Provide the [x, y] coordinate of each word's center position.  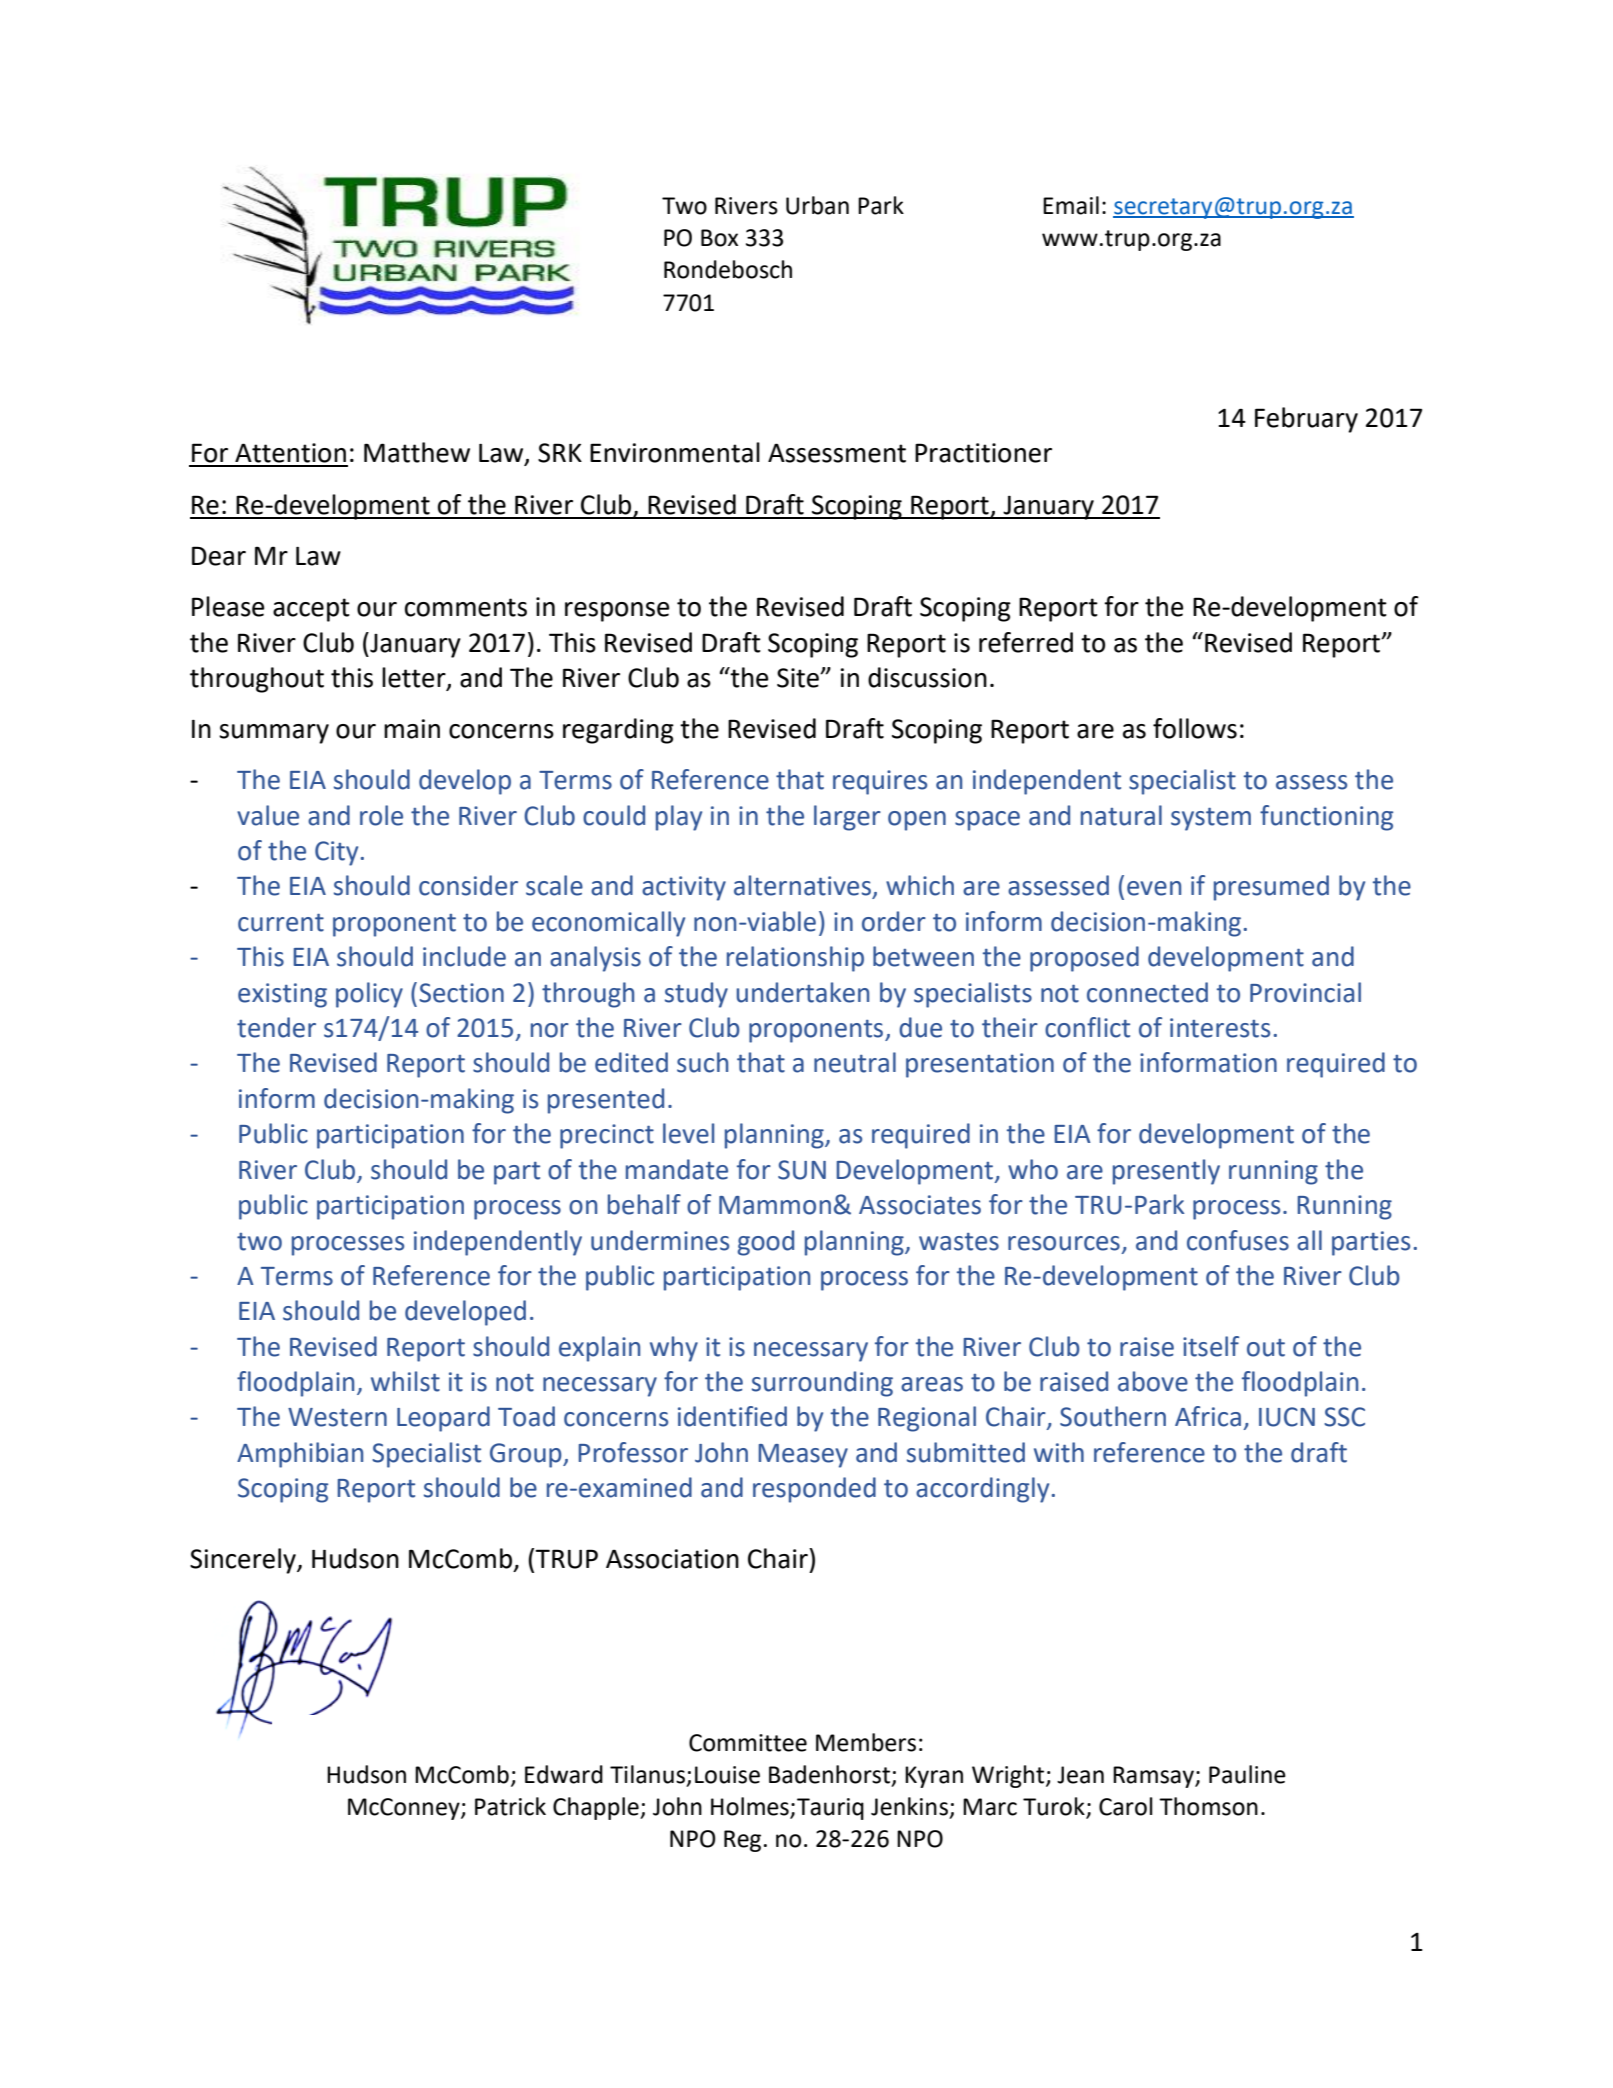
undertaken [802, 992]
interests [1220, 1028]
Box [719, 238]
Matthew [417, 452]
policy [369, 995]
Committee [748, 1743]
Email [1071, 205]
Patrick [510, 1806]
